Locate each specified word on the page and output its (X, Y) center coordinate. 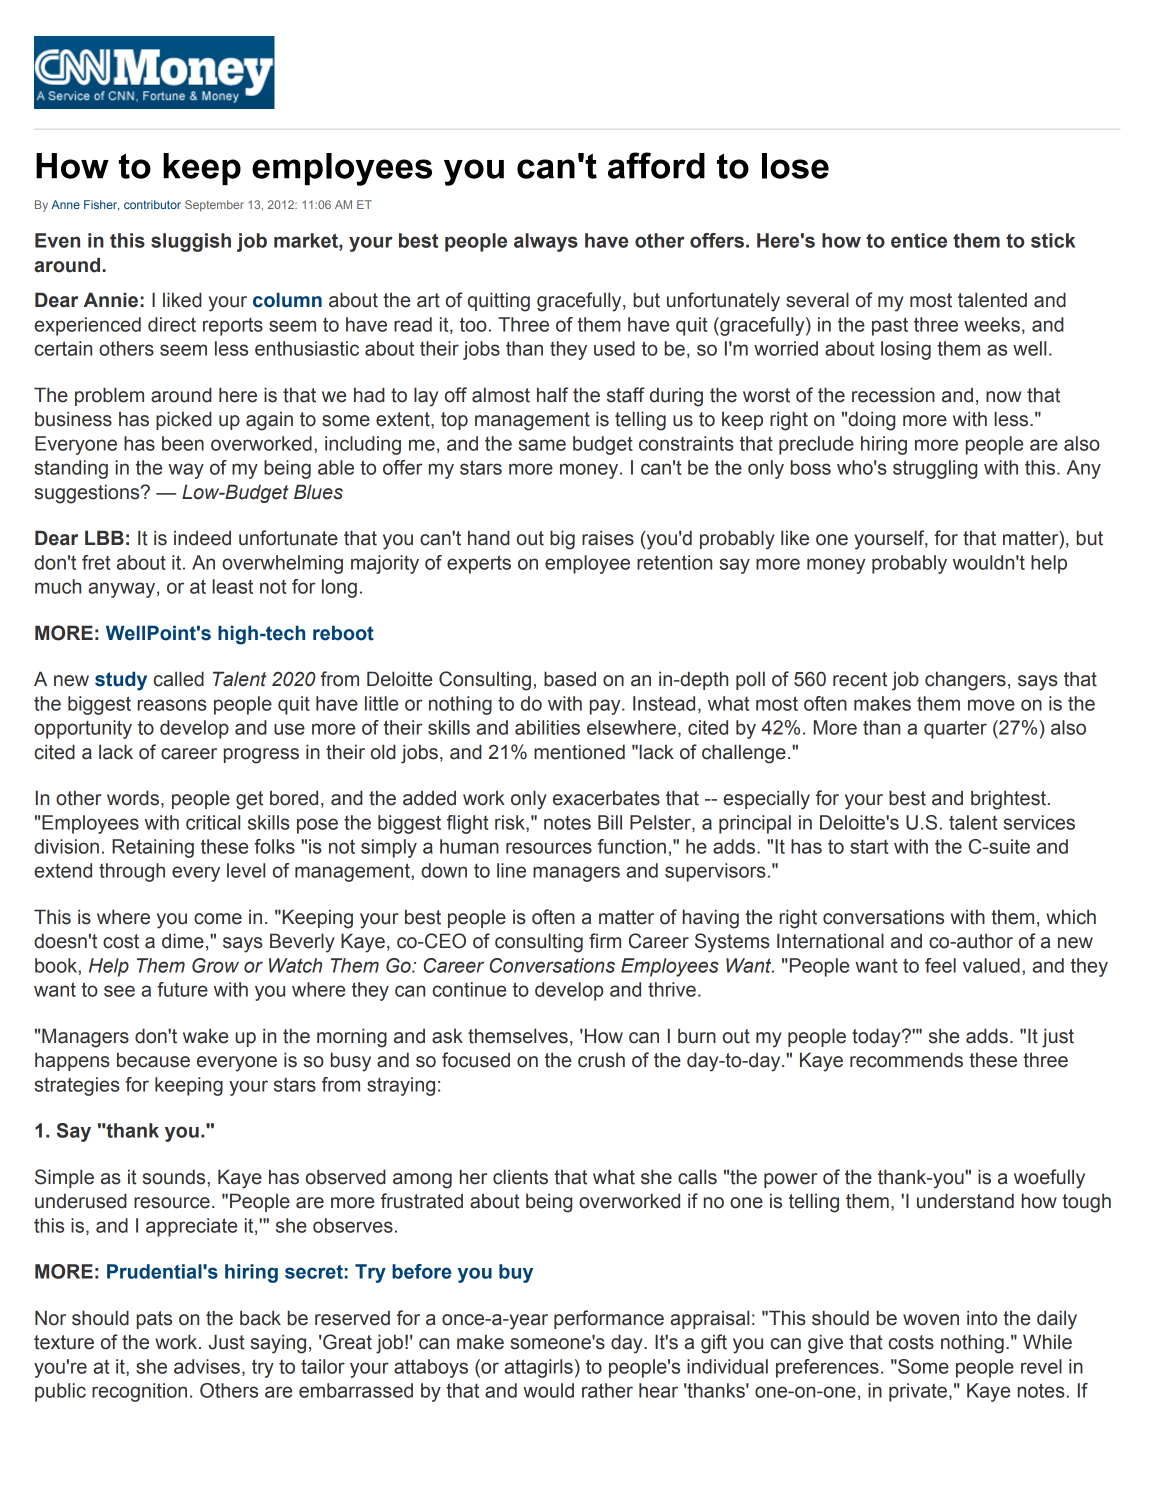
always (546, 242)
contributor (152, 204)
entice (919, 240)
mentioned (579, 752)
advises (207, 1366)
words (133, 798)
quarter (955, 729)
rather (607, 1390)
